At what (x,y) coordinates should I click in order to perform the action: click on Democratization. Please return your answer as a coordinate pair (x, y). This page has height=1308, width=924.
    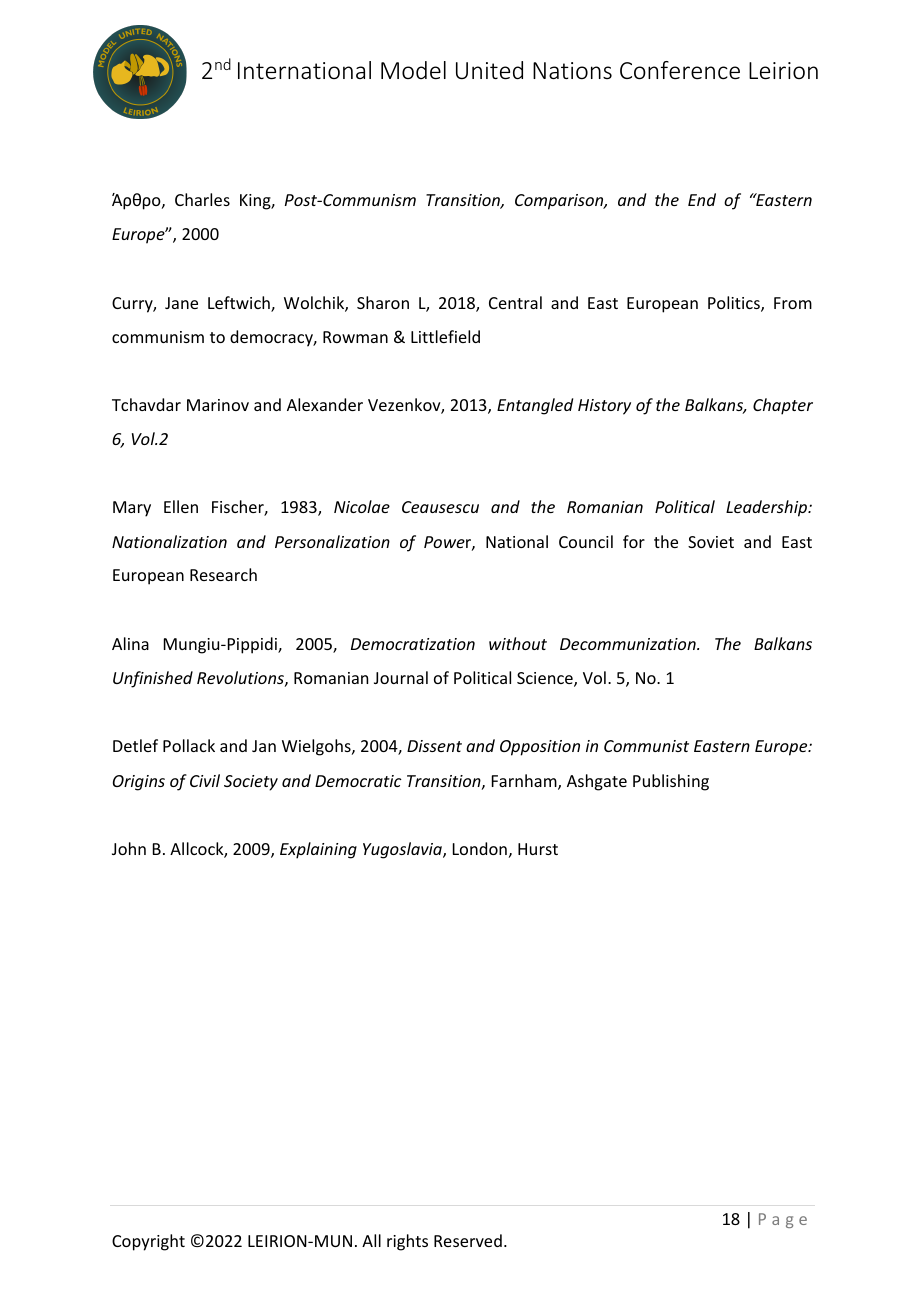
    Looking at the image, I should click on (413, 644).
